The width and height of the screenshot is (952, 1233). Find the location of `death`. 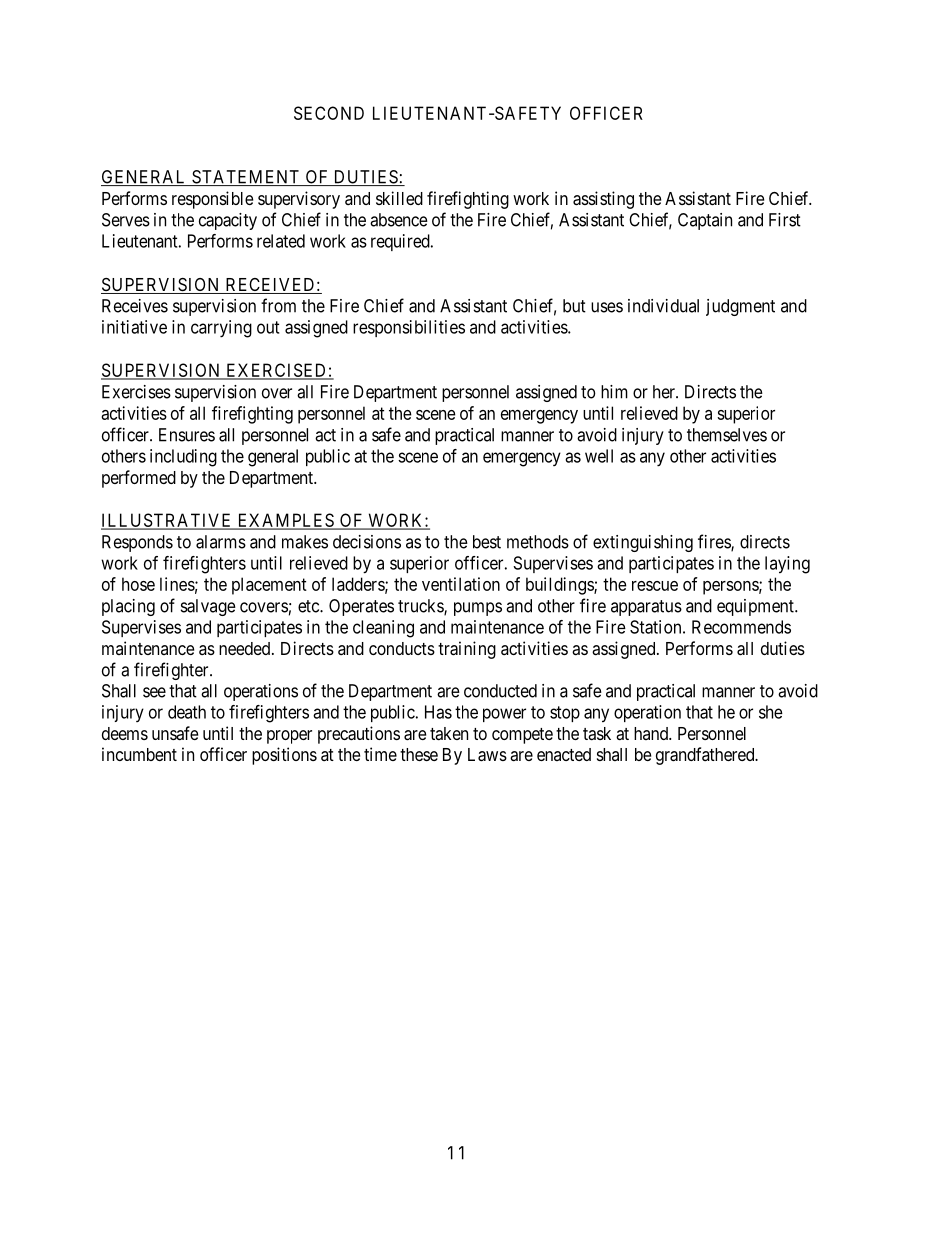

death is located at coordinates (187, 712).
